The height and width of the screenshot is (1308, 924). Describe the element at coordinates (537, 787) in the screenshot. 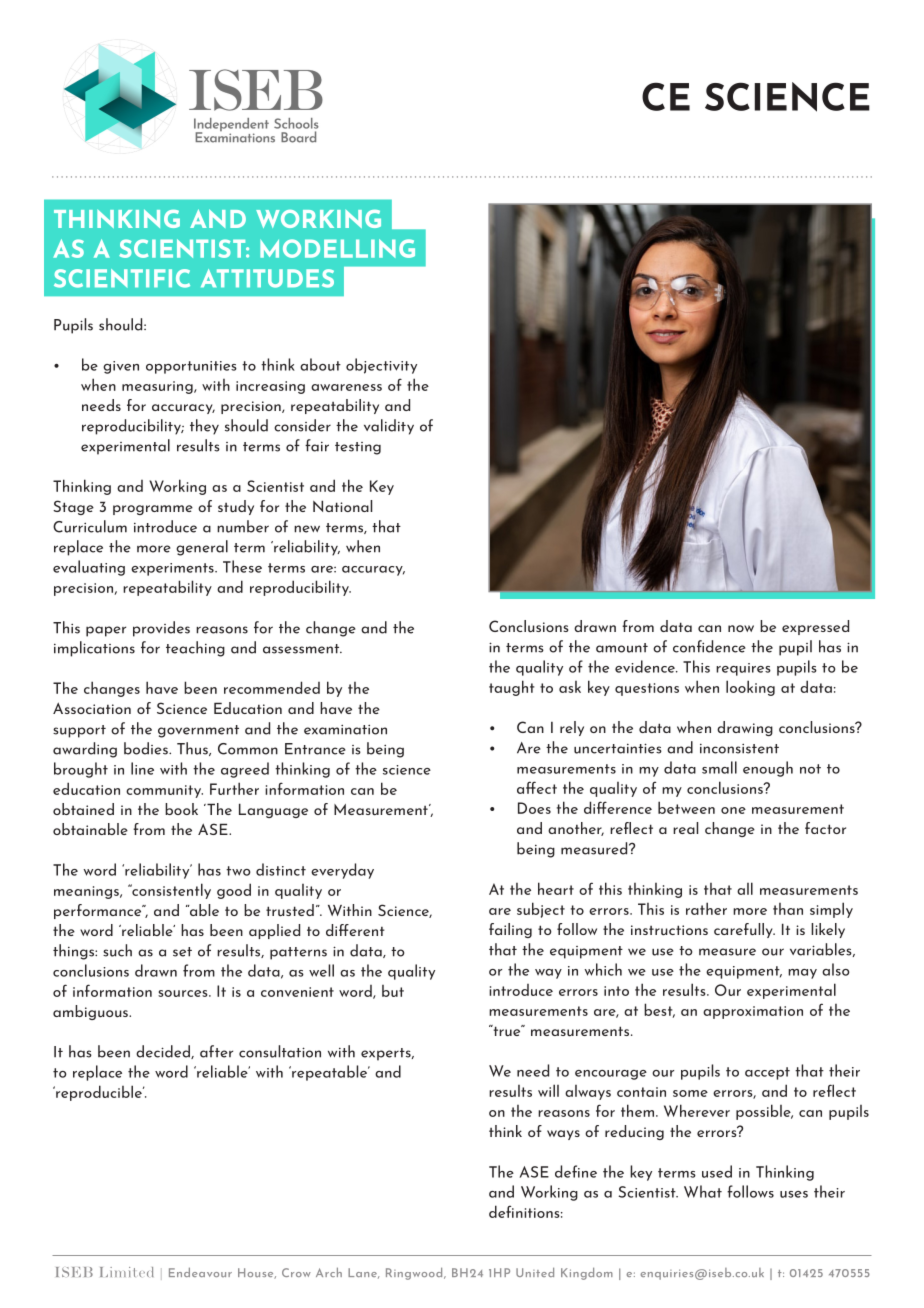

I see `affect` at that location.
